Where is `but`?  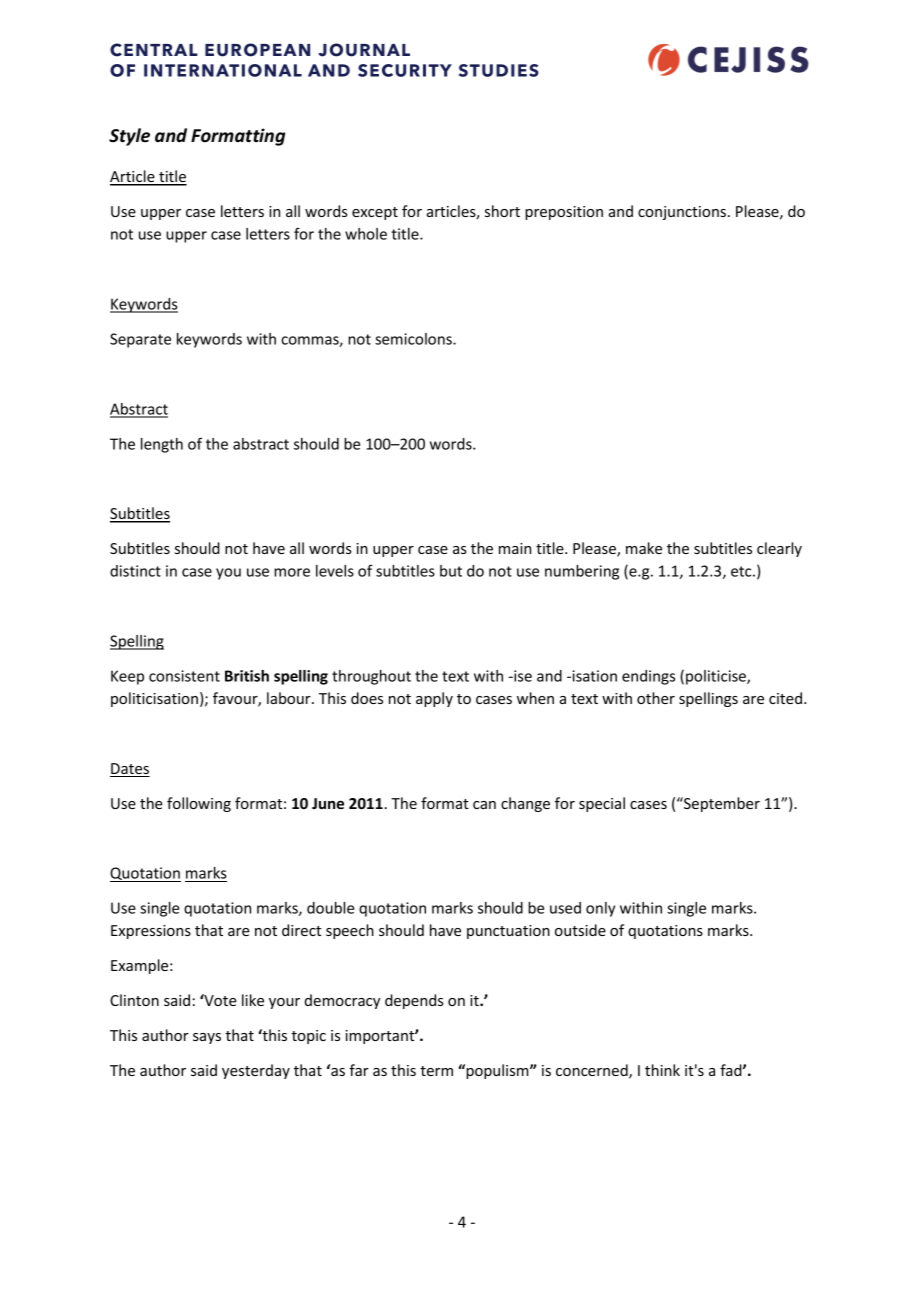
but is located at coordinates (451, 571).
